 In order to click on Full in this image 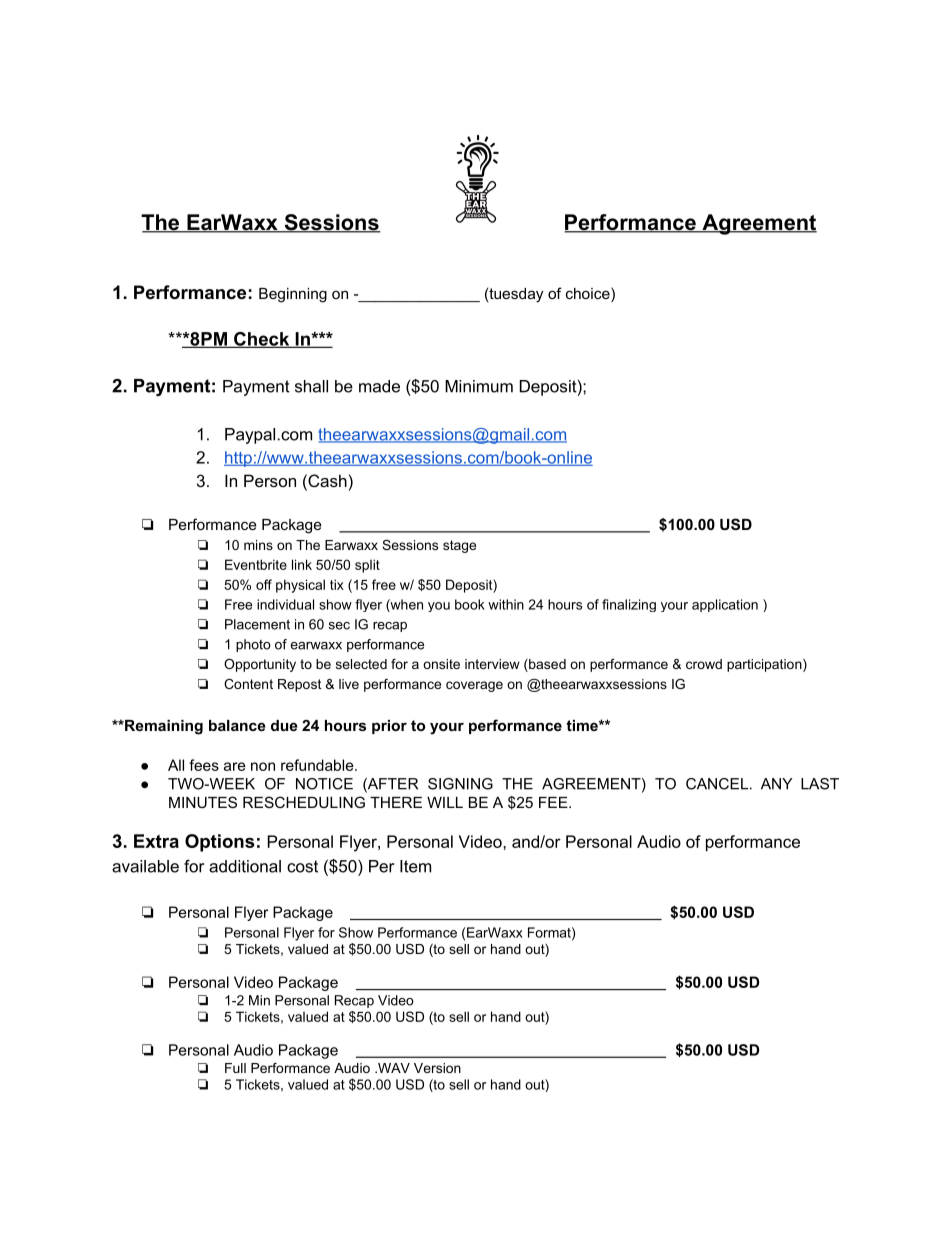, I will do `click(235, 1068)`.
